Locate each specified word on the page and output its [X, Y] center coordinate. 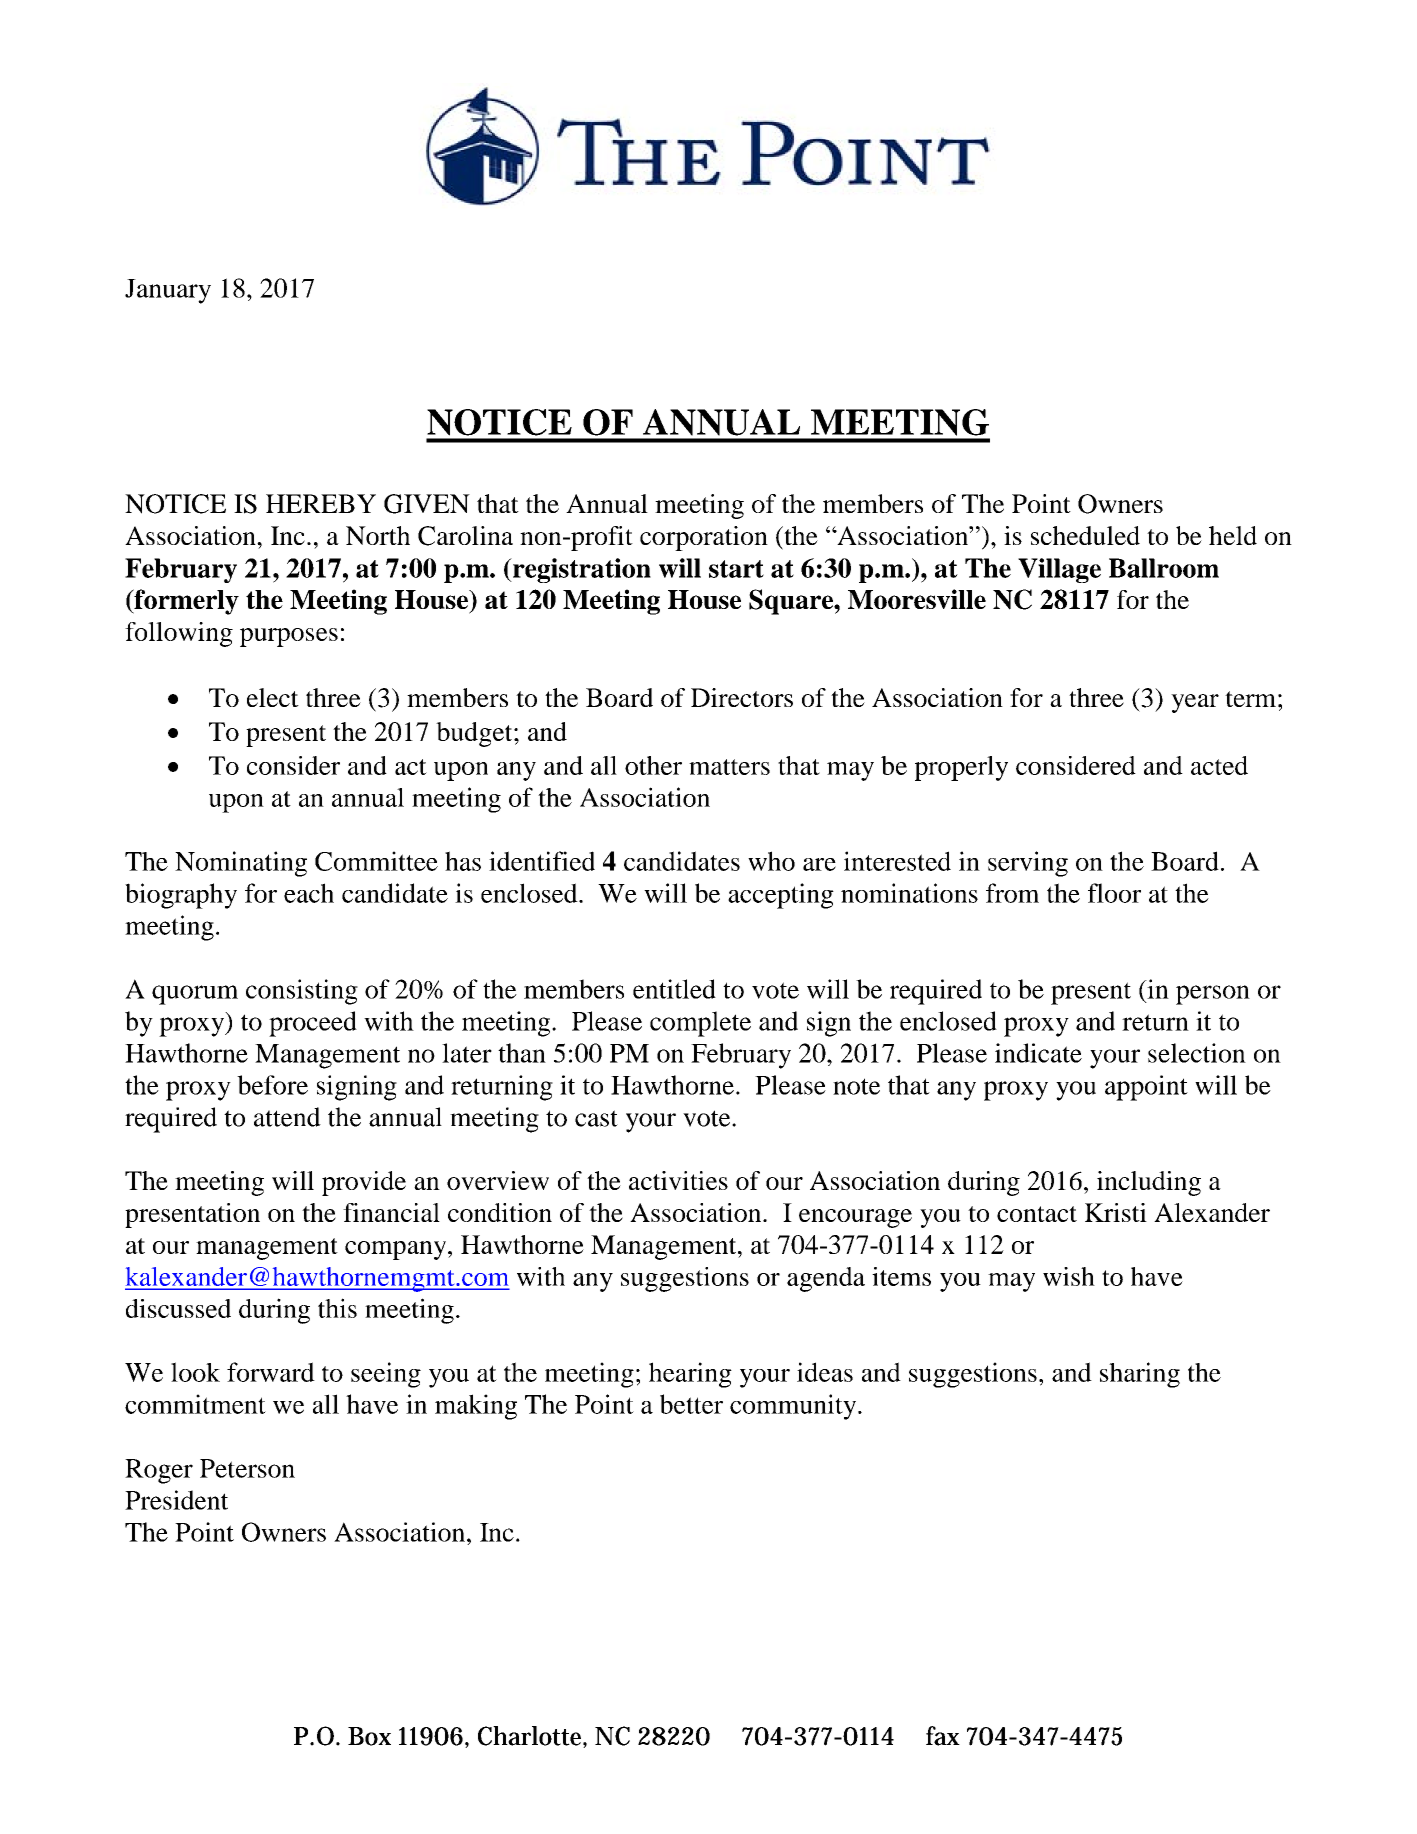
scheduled [1085, 535]
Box [369, 1736]
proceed [313, 1024]
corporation [704, 538]
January [168, 291]
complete [700, 1024]
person [1213, 995]
